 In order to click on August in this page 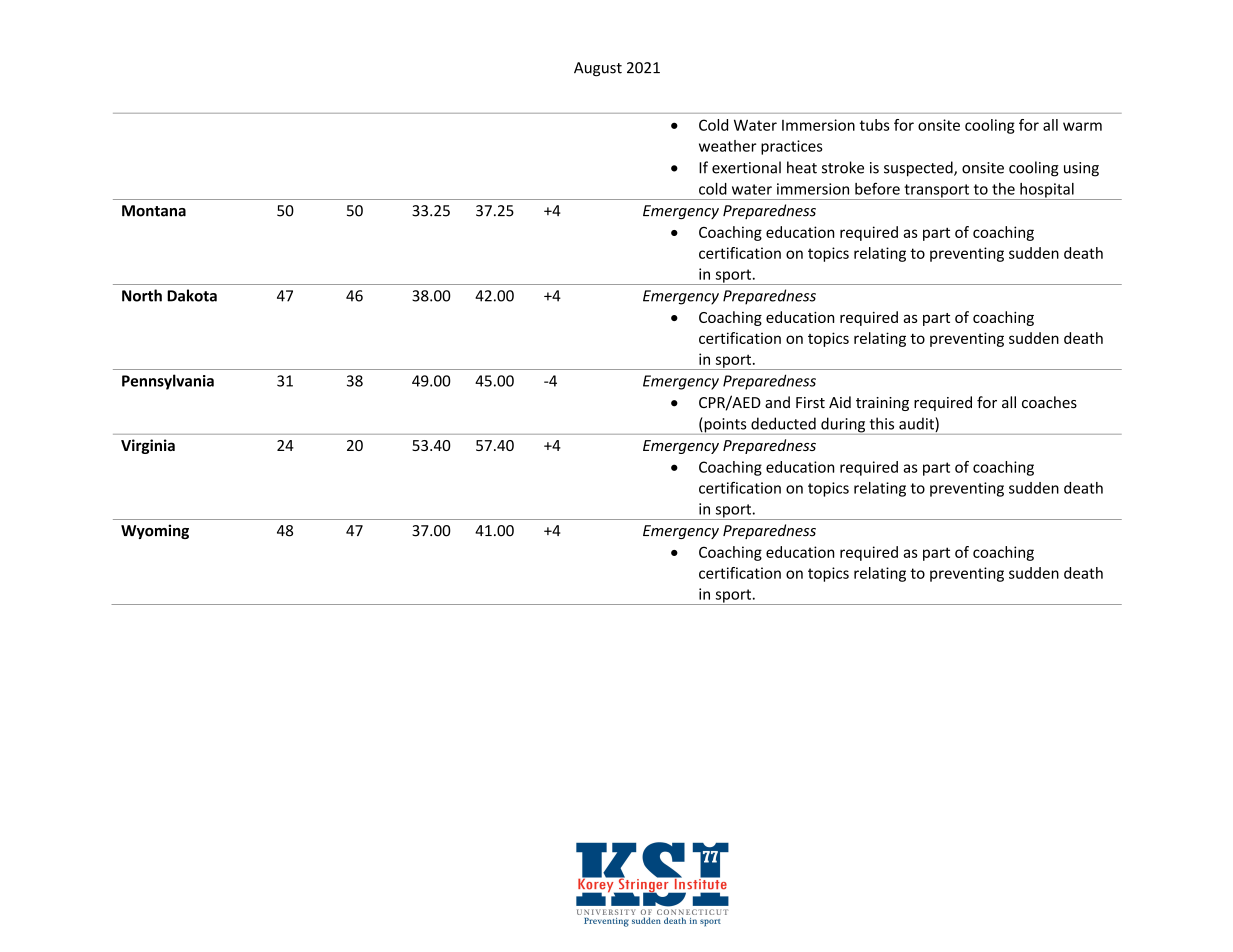, I will do `click(598, 69)`.
